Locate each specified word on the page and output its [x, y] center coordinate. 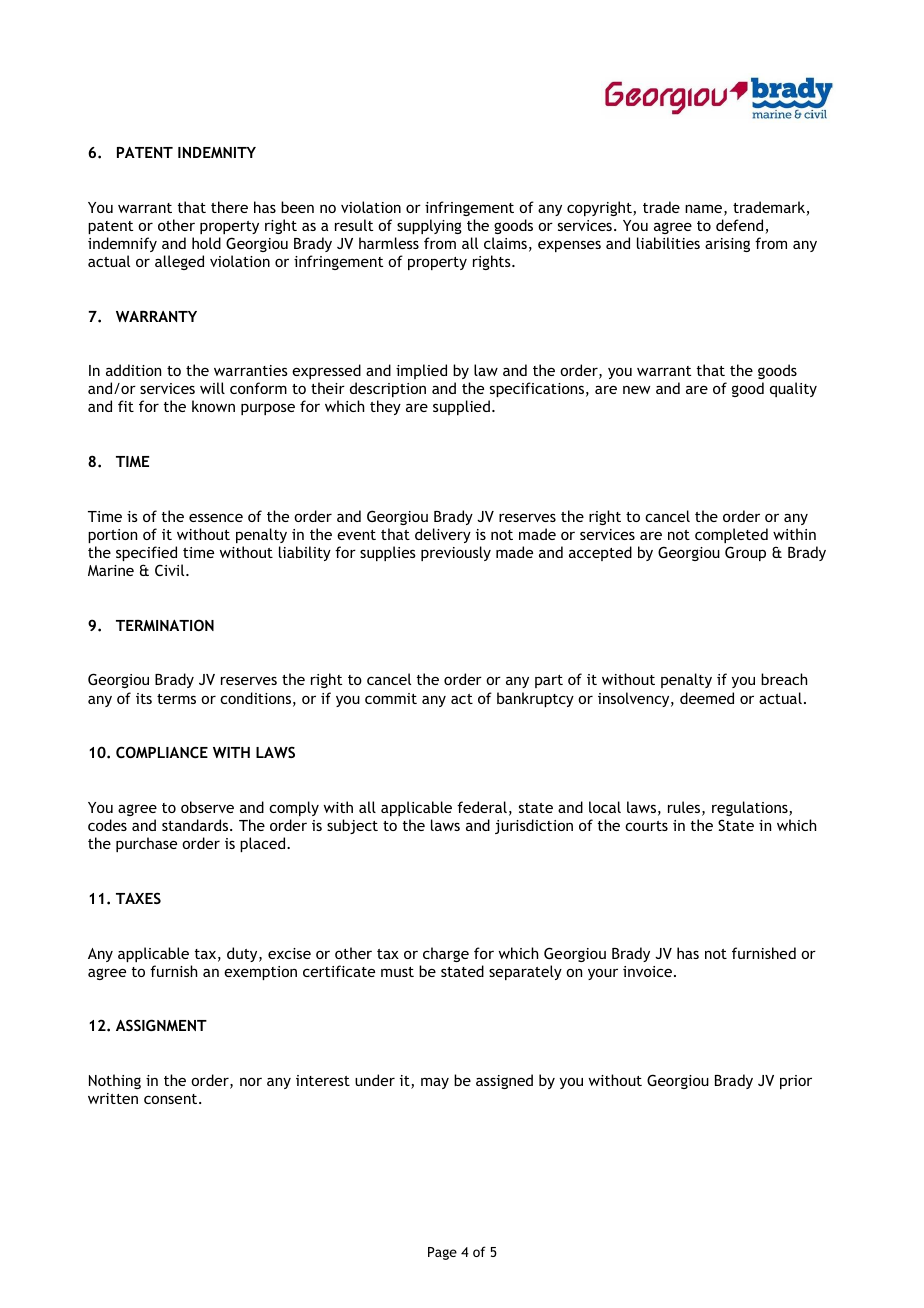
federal [482, 807]
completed [731, 535]
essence [216, 517]
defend [741, 226]
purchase [146, 844]
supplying [429, 226]
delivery [443, 535]
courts [646, 826]
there [229, 207]
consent [172, 1099]
